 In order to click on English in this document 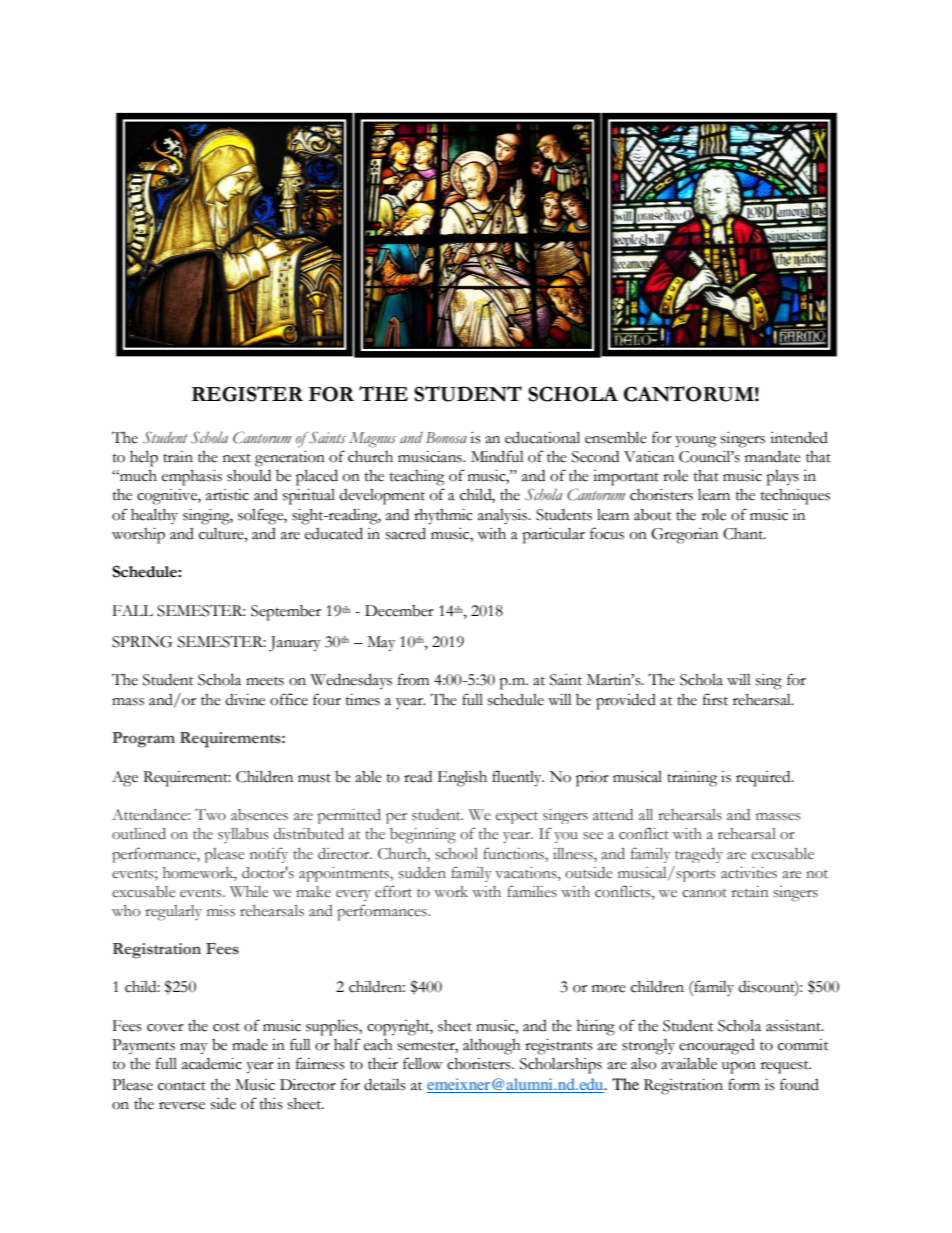, I will do `click(462, 778)`.
